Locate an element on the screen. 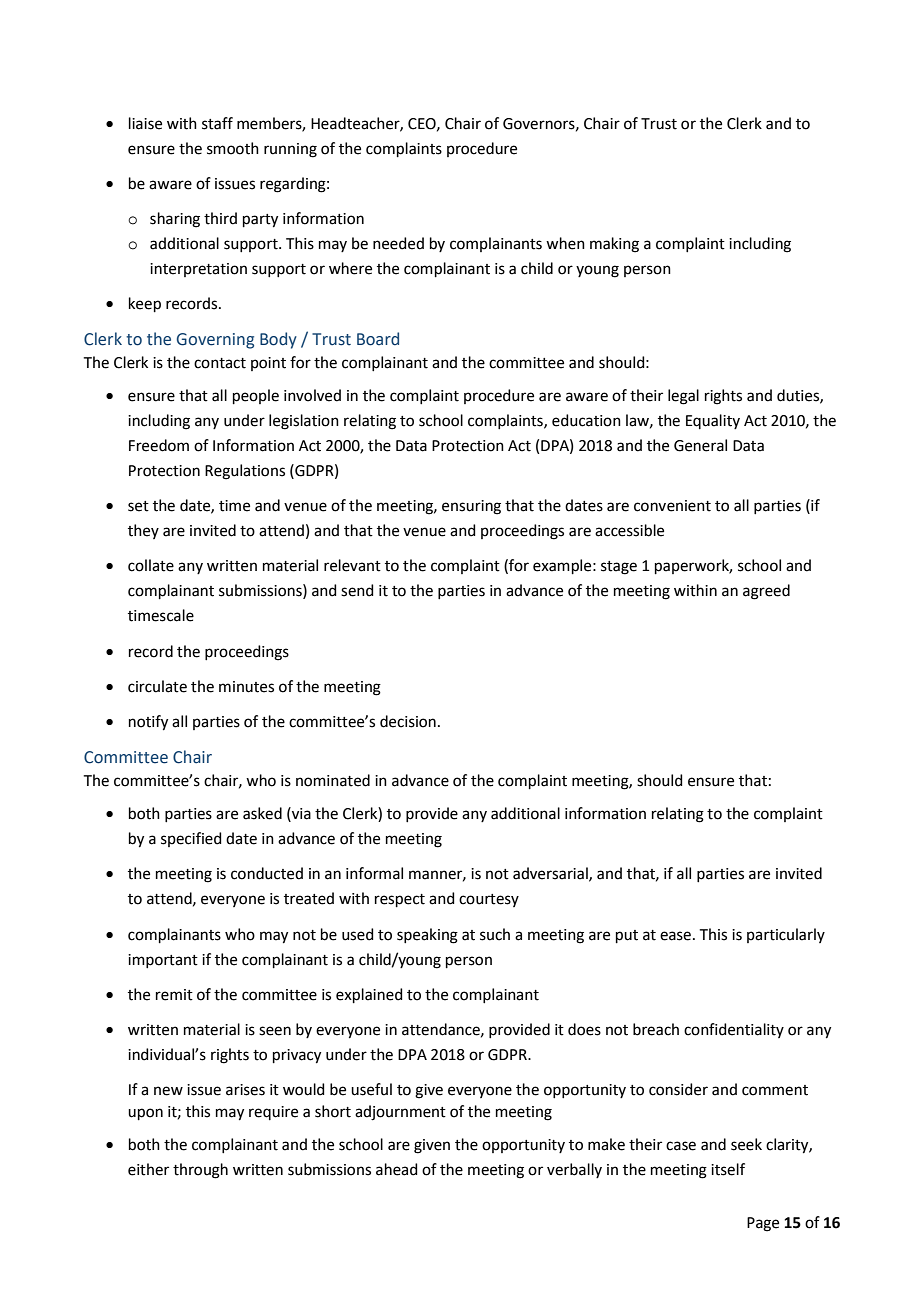 This screenshot has width=924, height=1308. needed is located at coordinates (398, 243).
